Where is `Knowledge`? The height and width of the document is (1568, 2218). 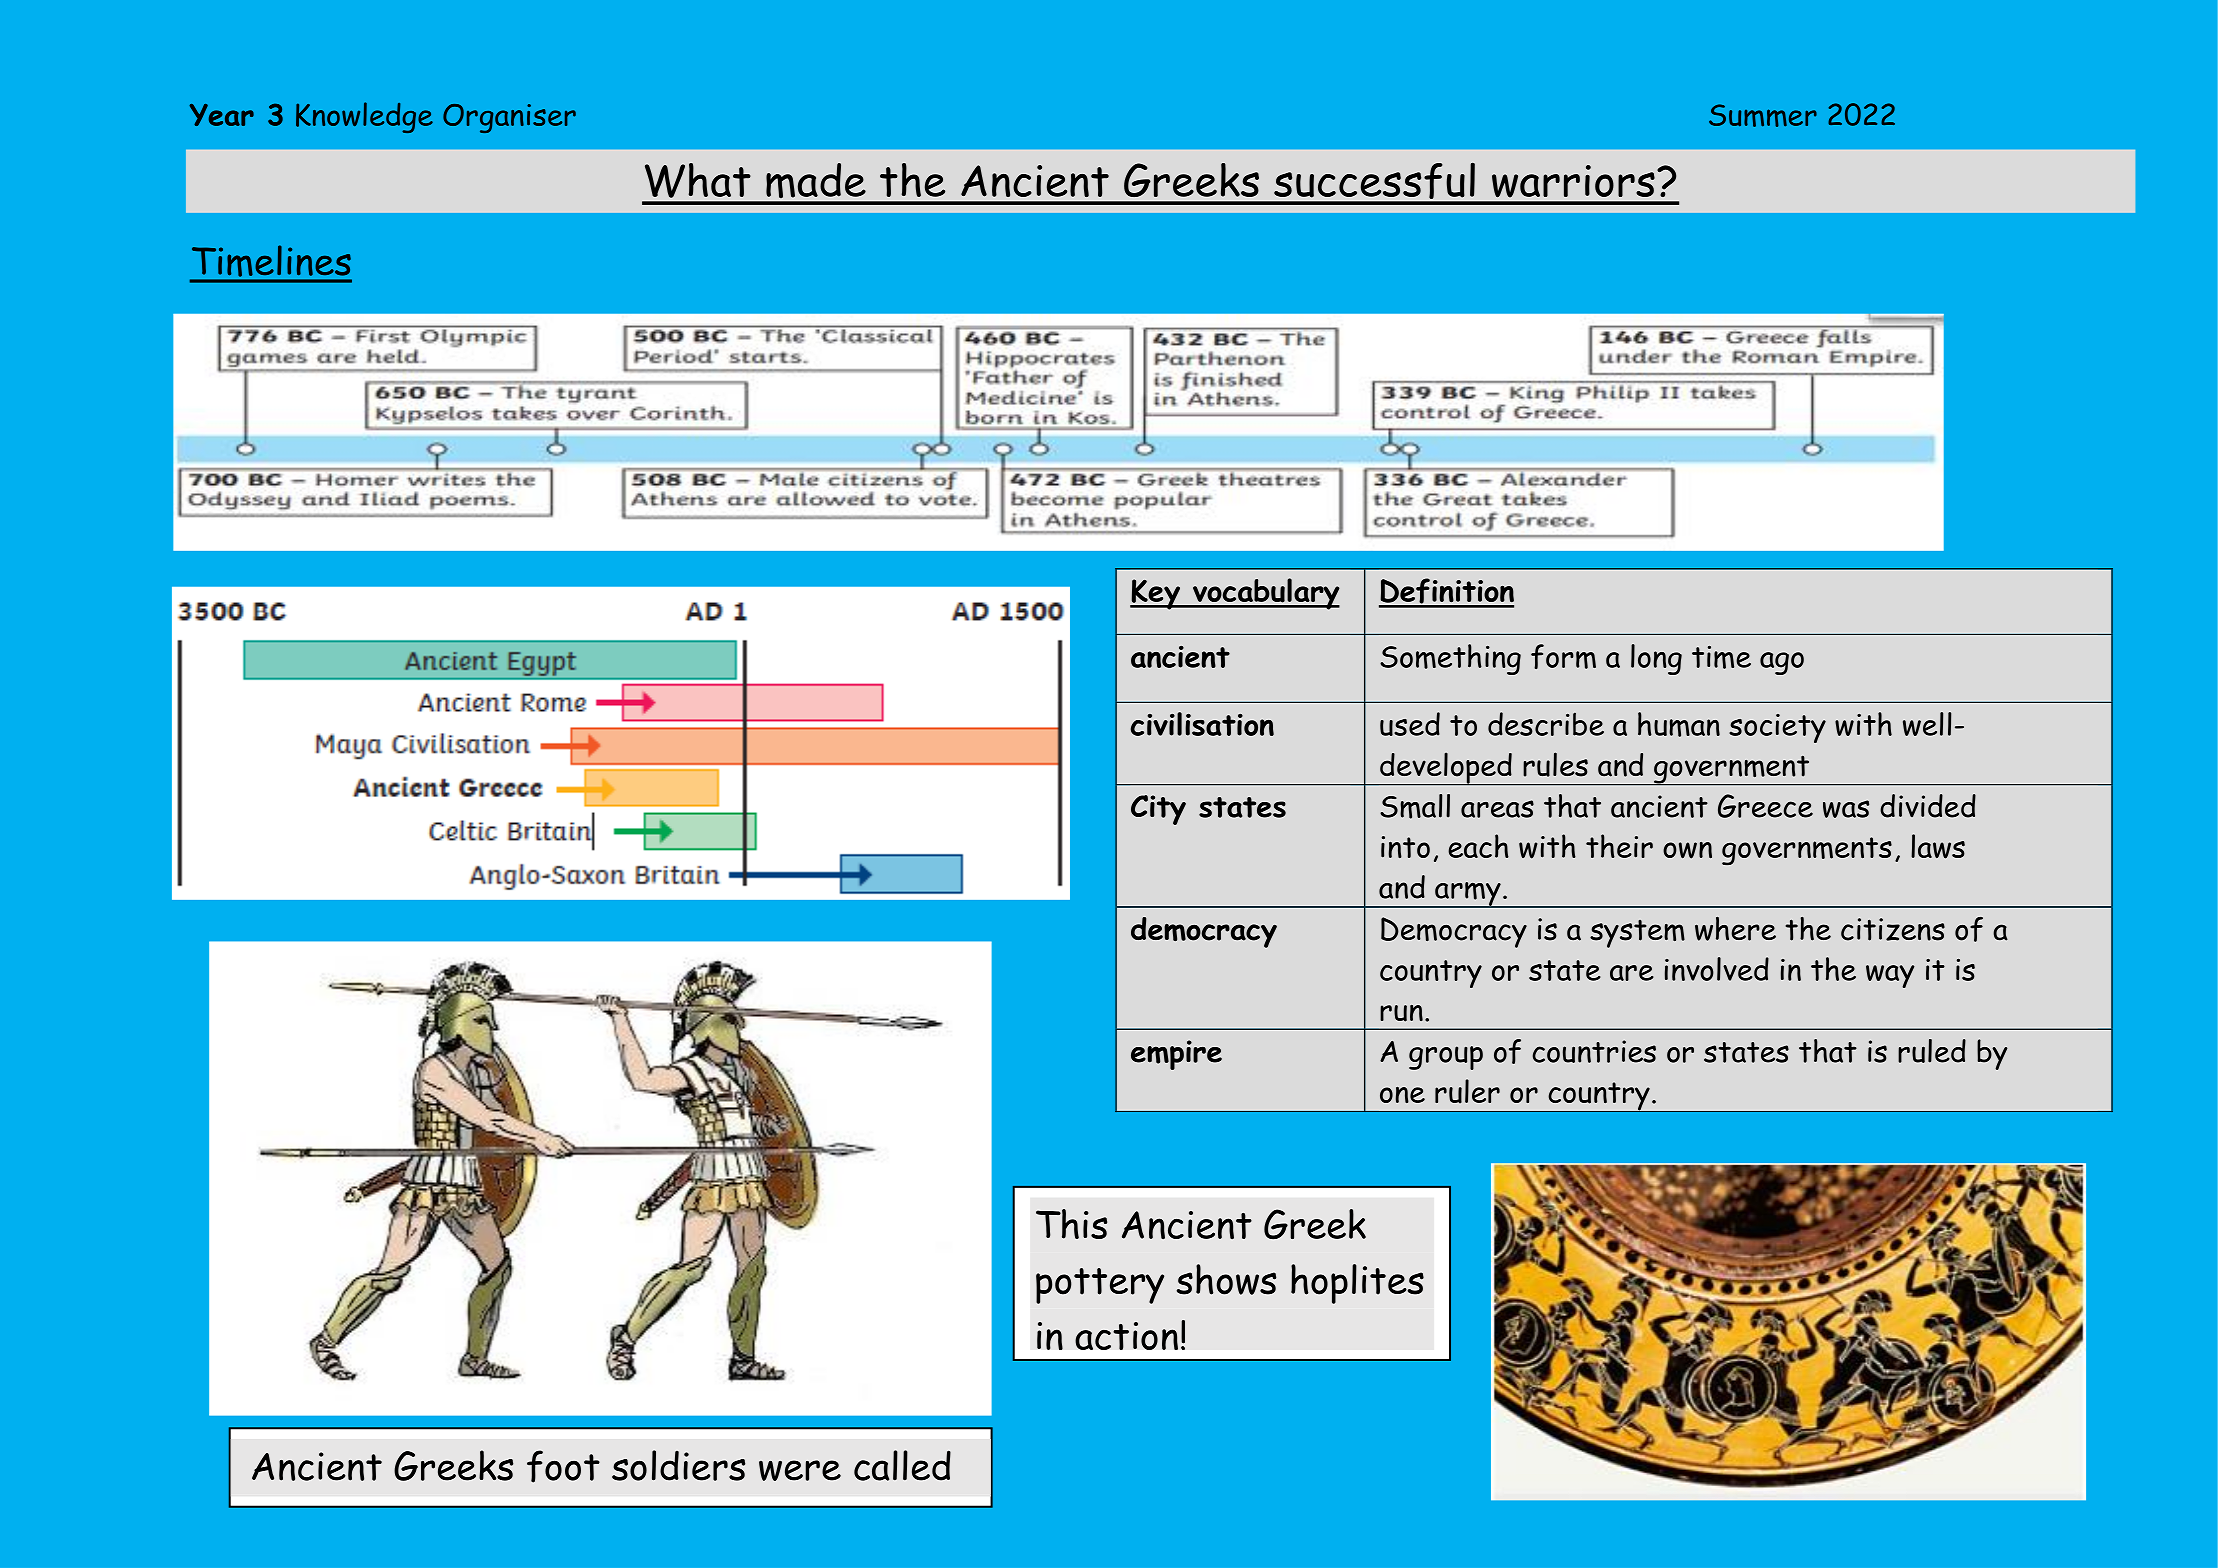
Knowledge is located at coordinates (364, 117).
